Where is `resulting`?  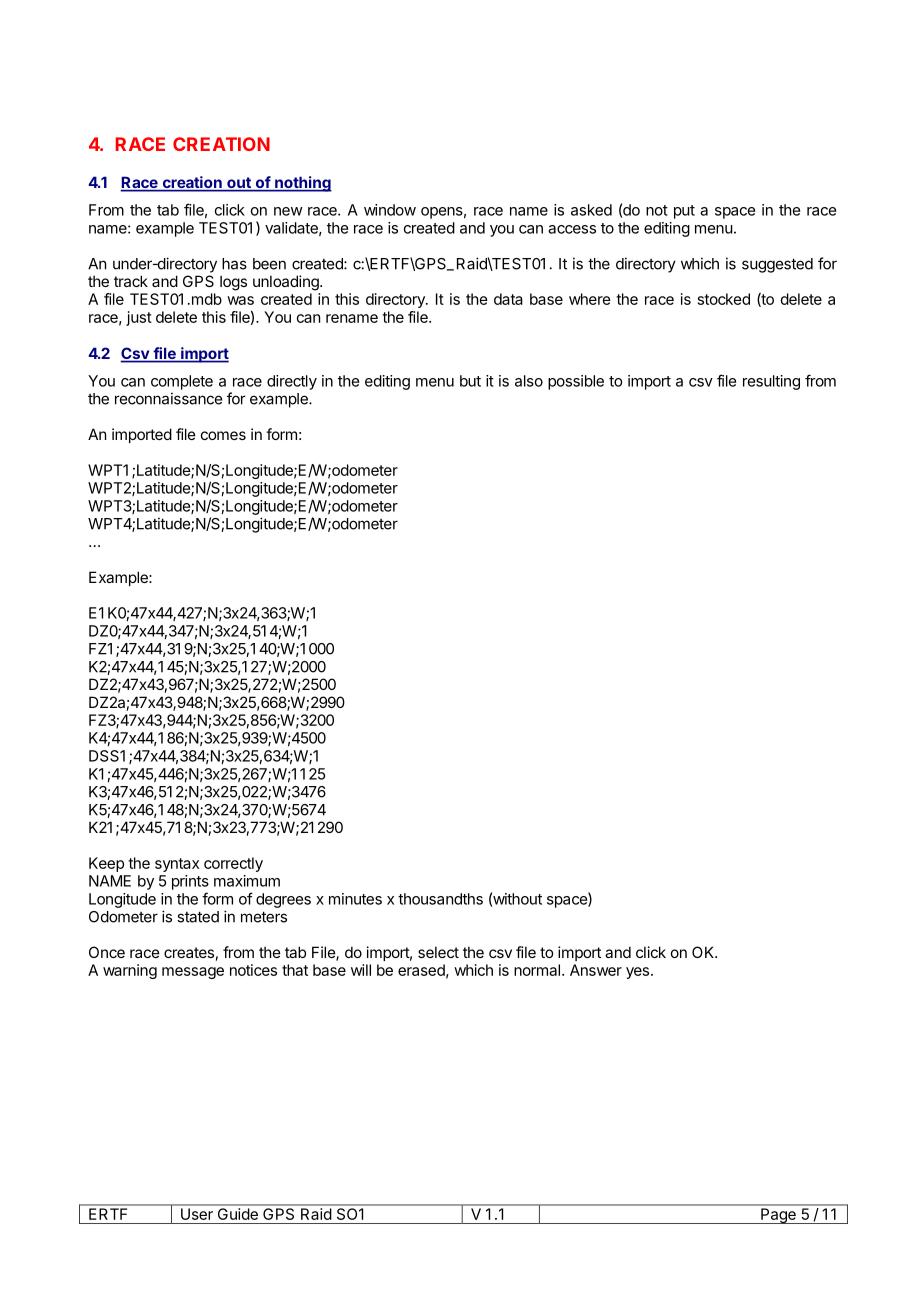
resulting is located at coordinates (771, 382).
